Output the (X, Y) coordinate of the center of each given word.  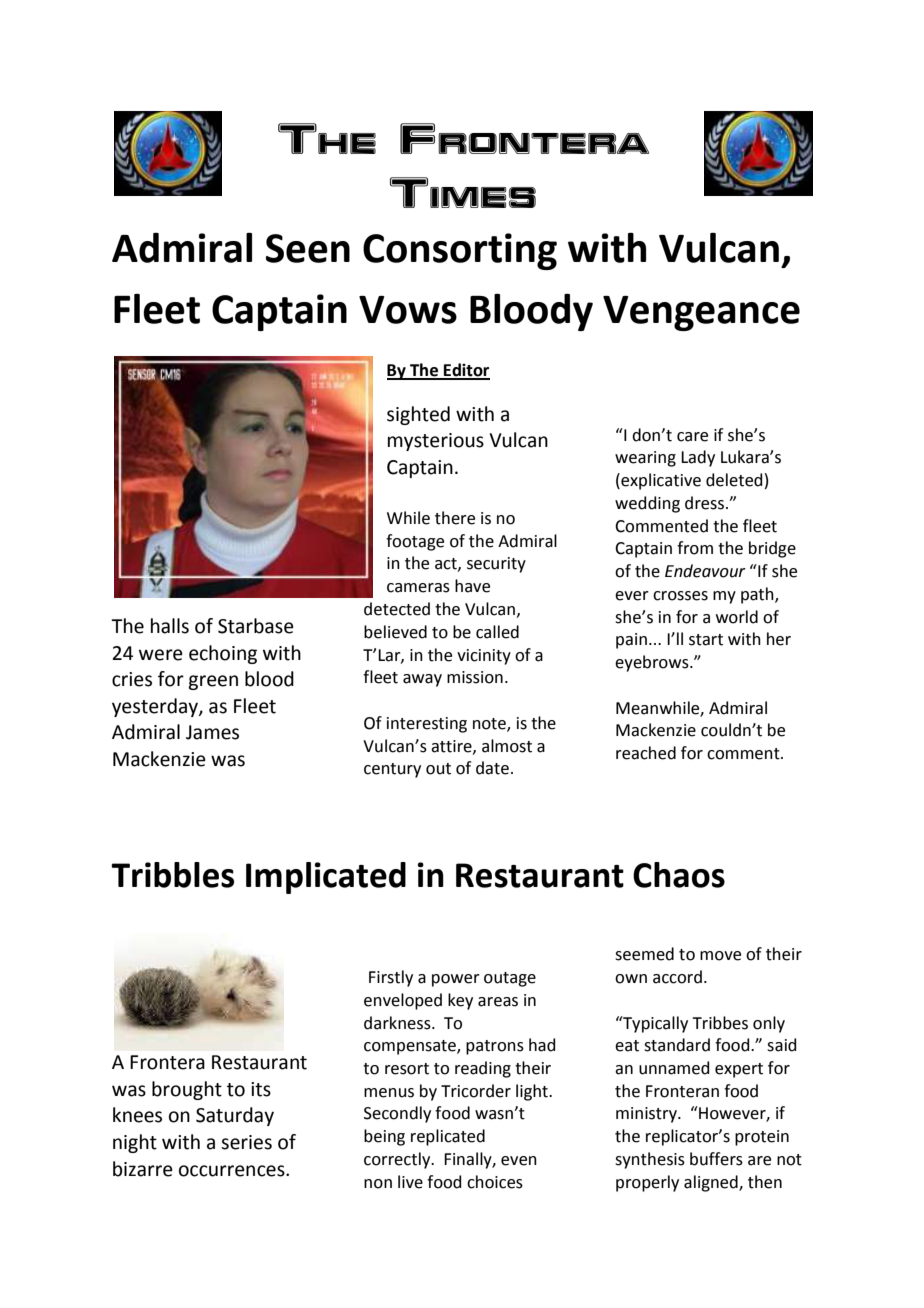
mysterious (436, 442)
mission (475, 677)
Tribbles (172, 875)
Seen (308, 248)
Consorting (460, 251)
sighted (418, 415)
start (706, 640)
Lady (698, 458)
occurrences (233, 1171)
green (213, 682)
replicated (448, 1137)
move (720, 956)
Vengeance (701, 313)
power (456, 980)
